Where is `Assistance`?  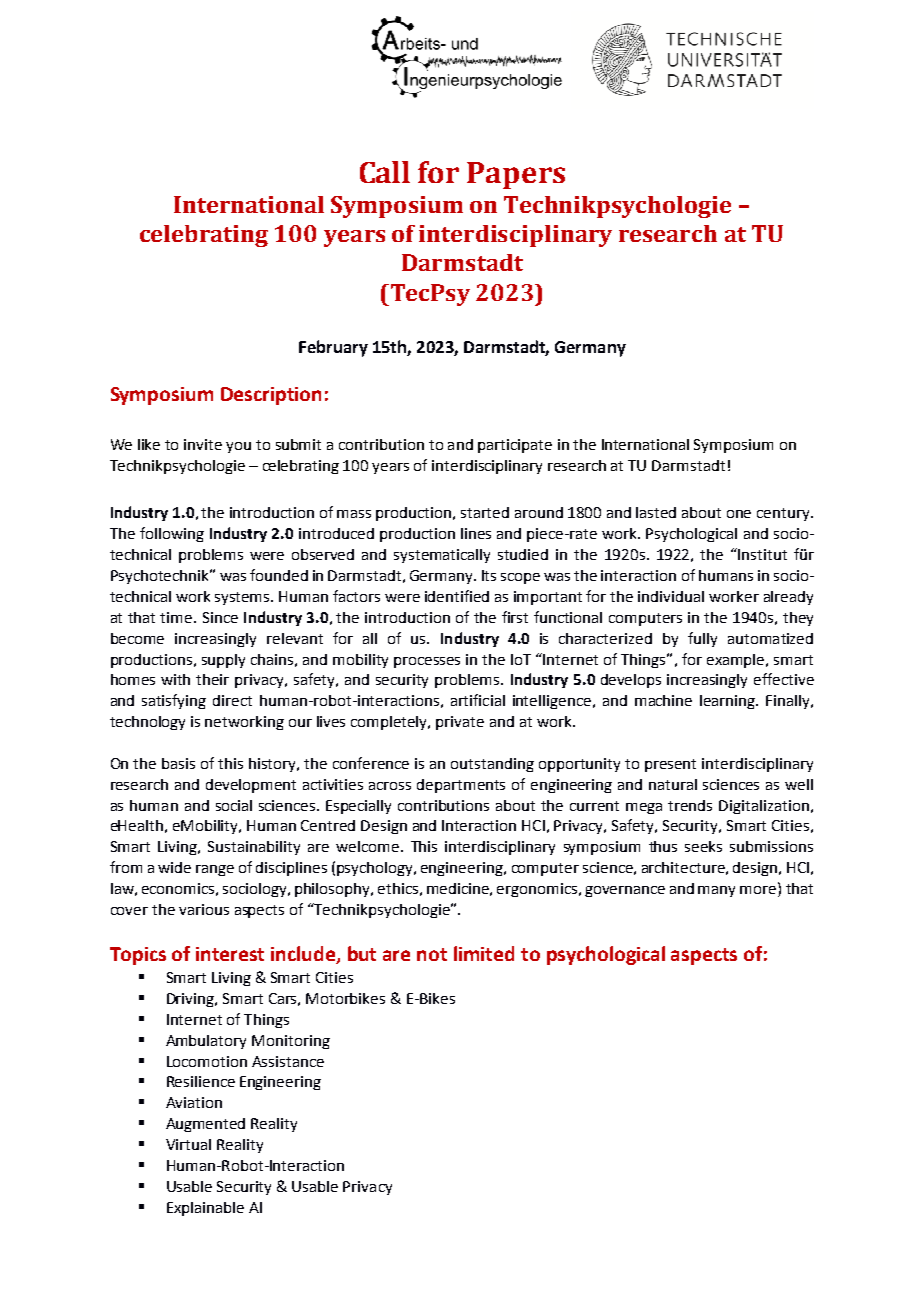 Assistance is located at coordinates (288, 1061).
